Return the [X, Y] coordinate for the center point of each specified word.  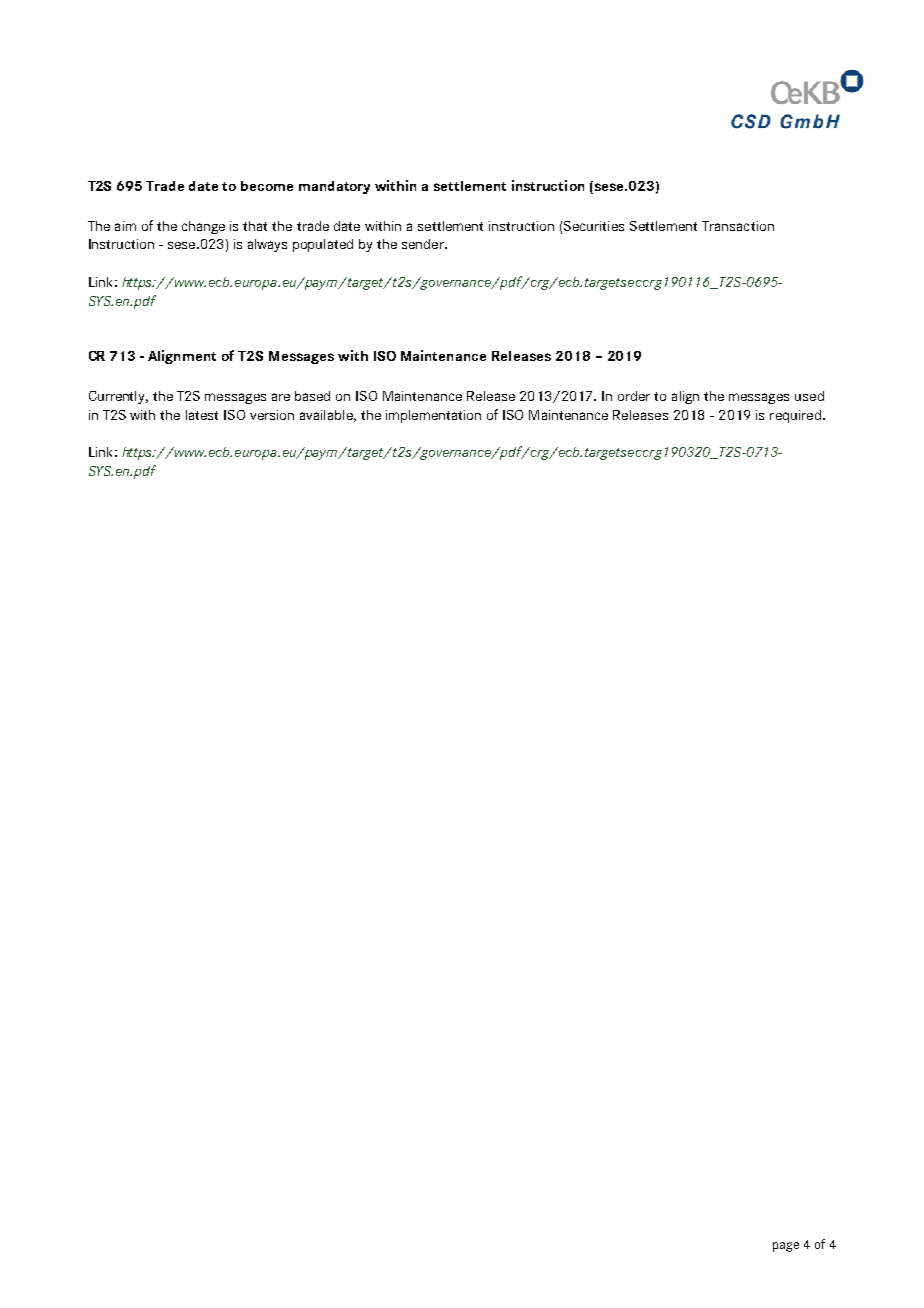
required [795, 416]
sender [424, 244]
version [272, 415]
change [203, 227]
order [634, 396]
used [809, 396]
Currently [118, 397]
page [786, 1247]
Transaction [738, 226]
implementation [433, 416]
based [312, 396]
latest [202, 415]
